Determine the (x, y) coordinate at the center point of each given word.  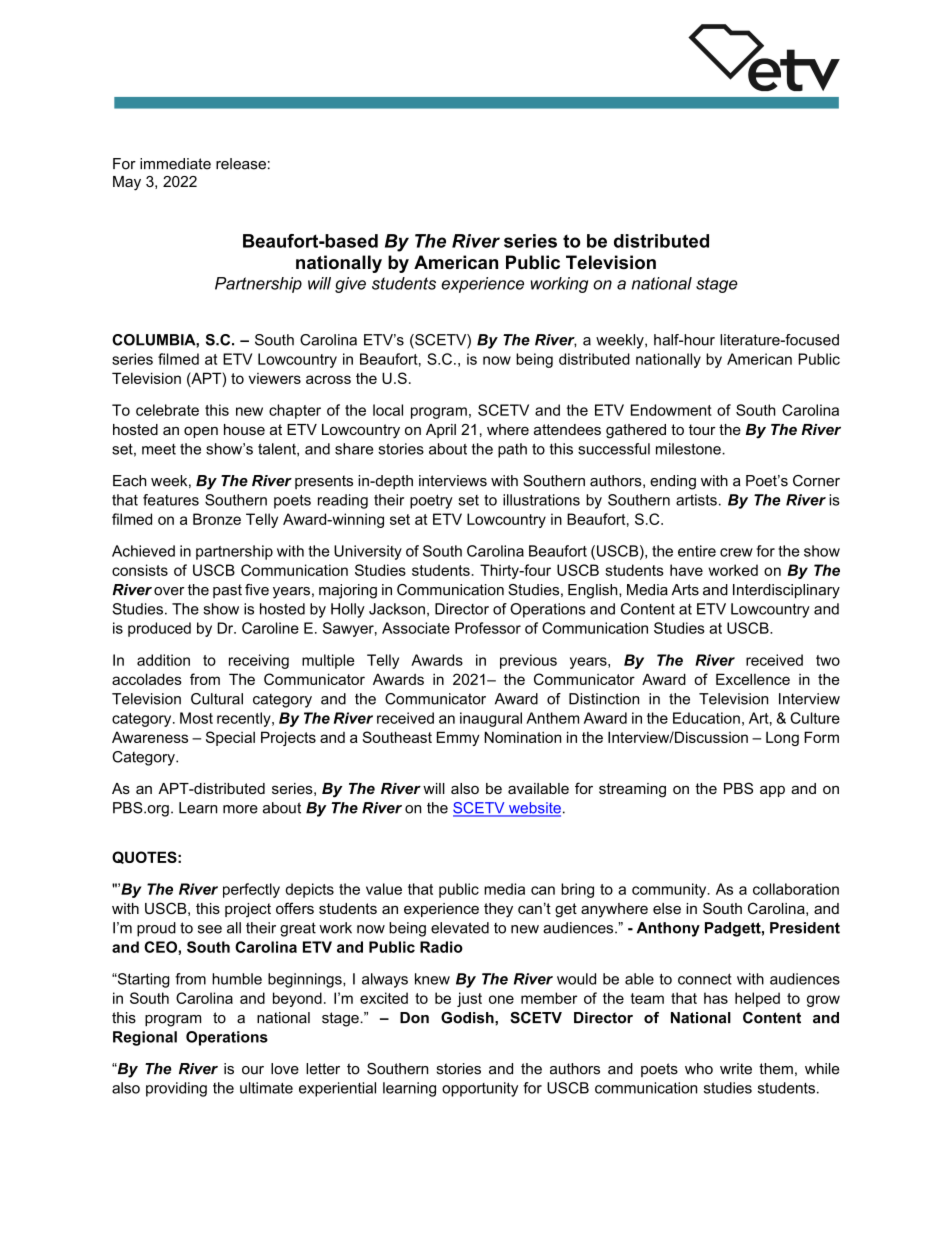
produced (159, 629)
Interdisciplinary (786, 591)
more (240, 809)
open (201, 432)
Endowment (671, 410)
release (241, 164)
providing (176, 1089)
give (350, 285)
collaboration (796, 889)
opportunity (480, 1089)
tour (702, 429)
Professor (488, 628)
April (441, 431)
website (533, 809)
